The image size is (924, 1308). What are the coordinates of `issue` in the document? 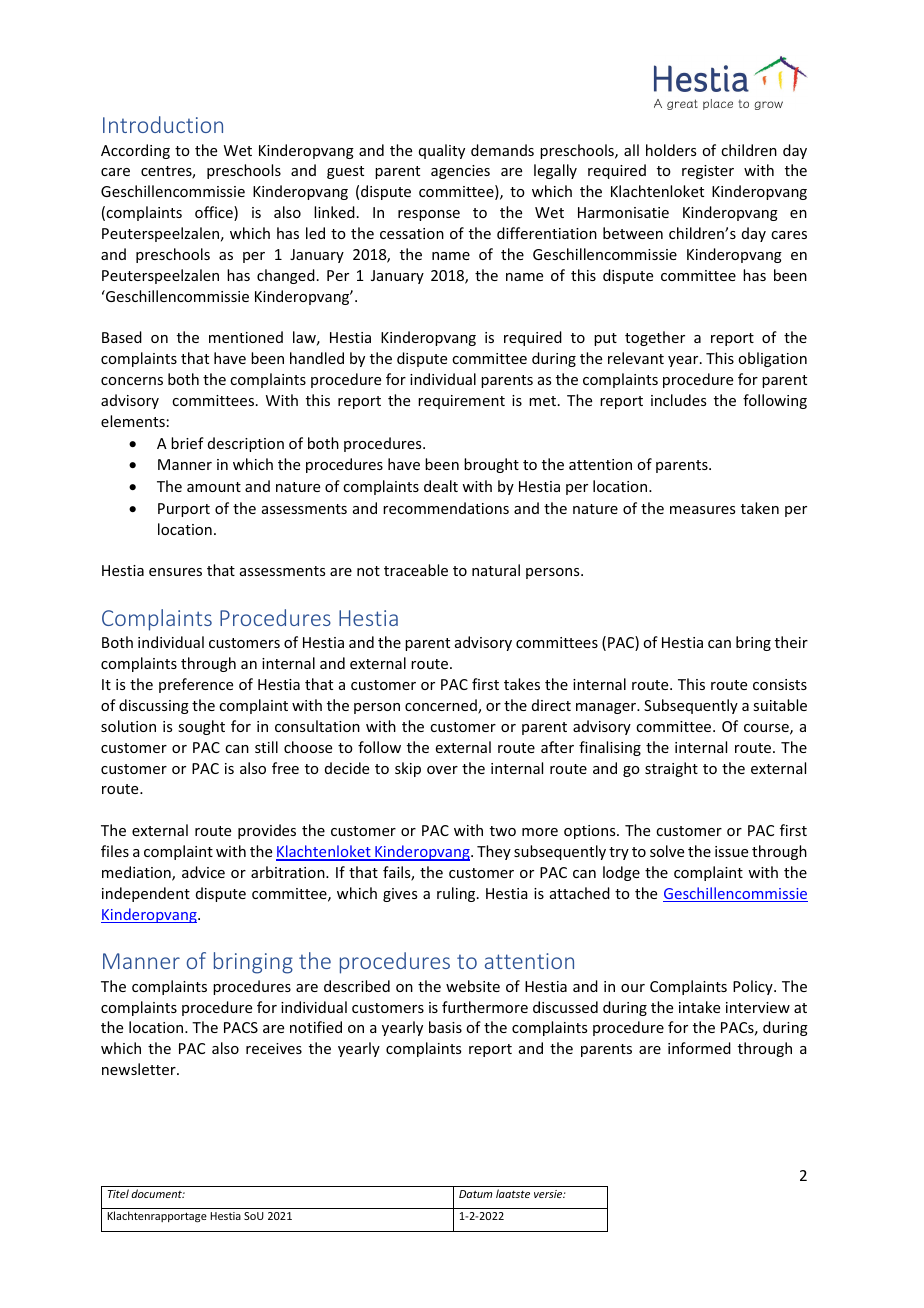 It's located at (731, 851).
